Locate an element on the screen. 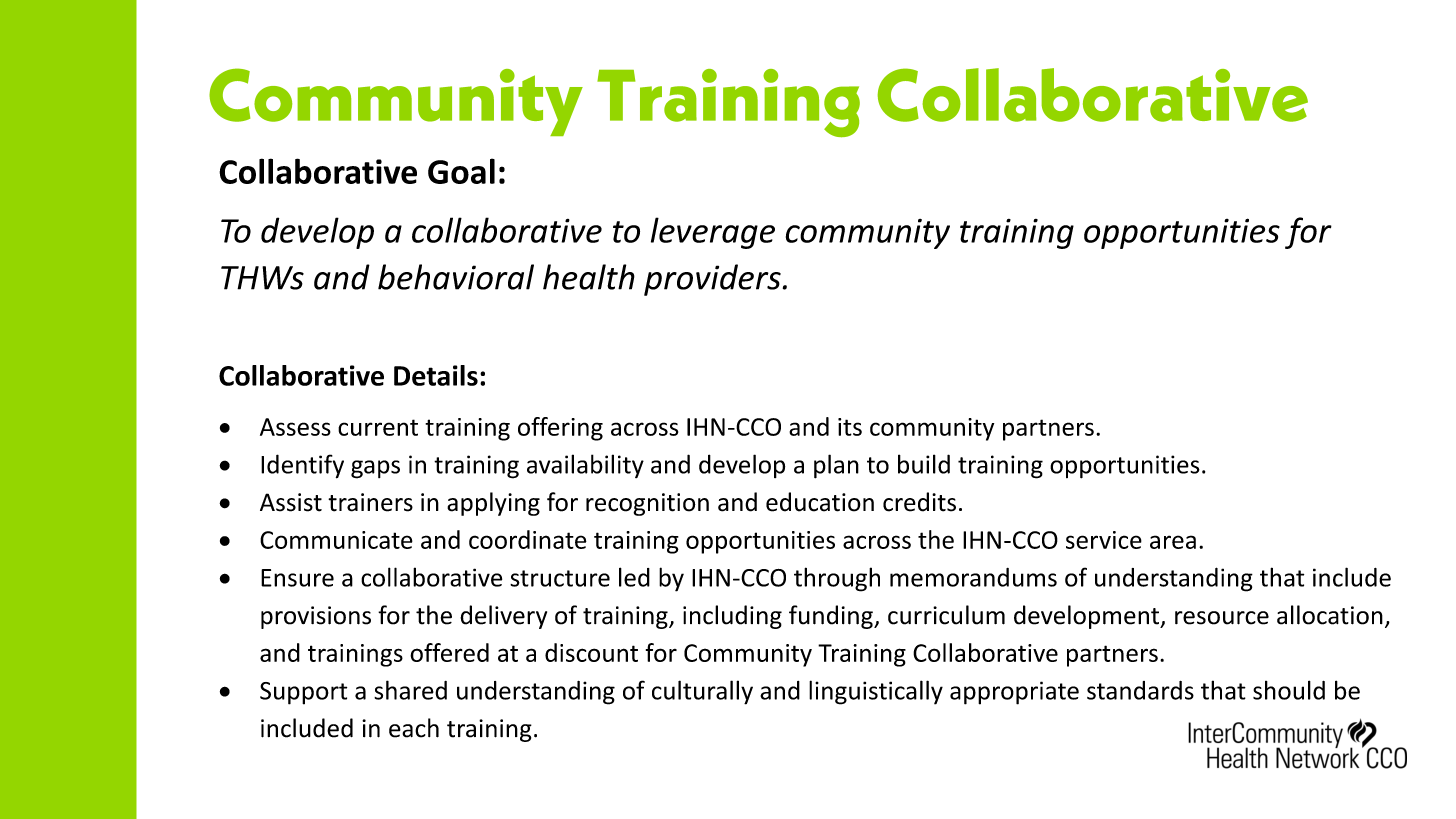 This screenshot has height=819, width=1456. trainers is located at coordinates (370, 502).
